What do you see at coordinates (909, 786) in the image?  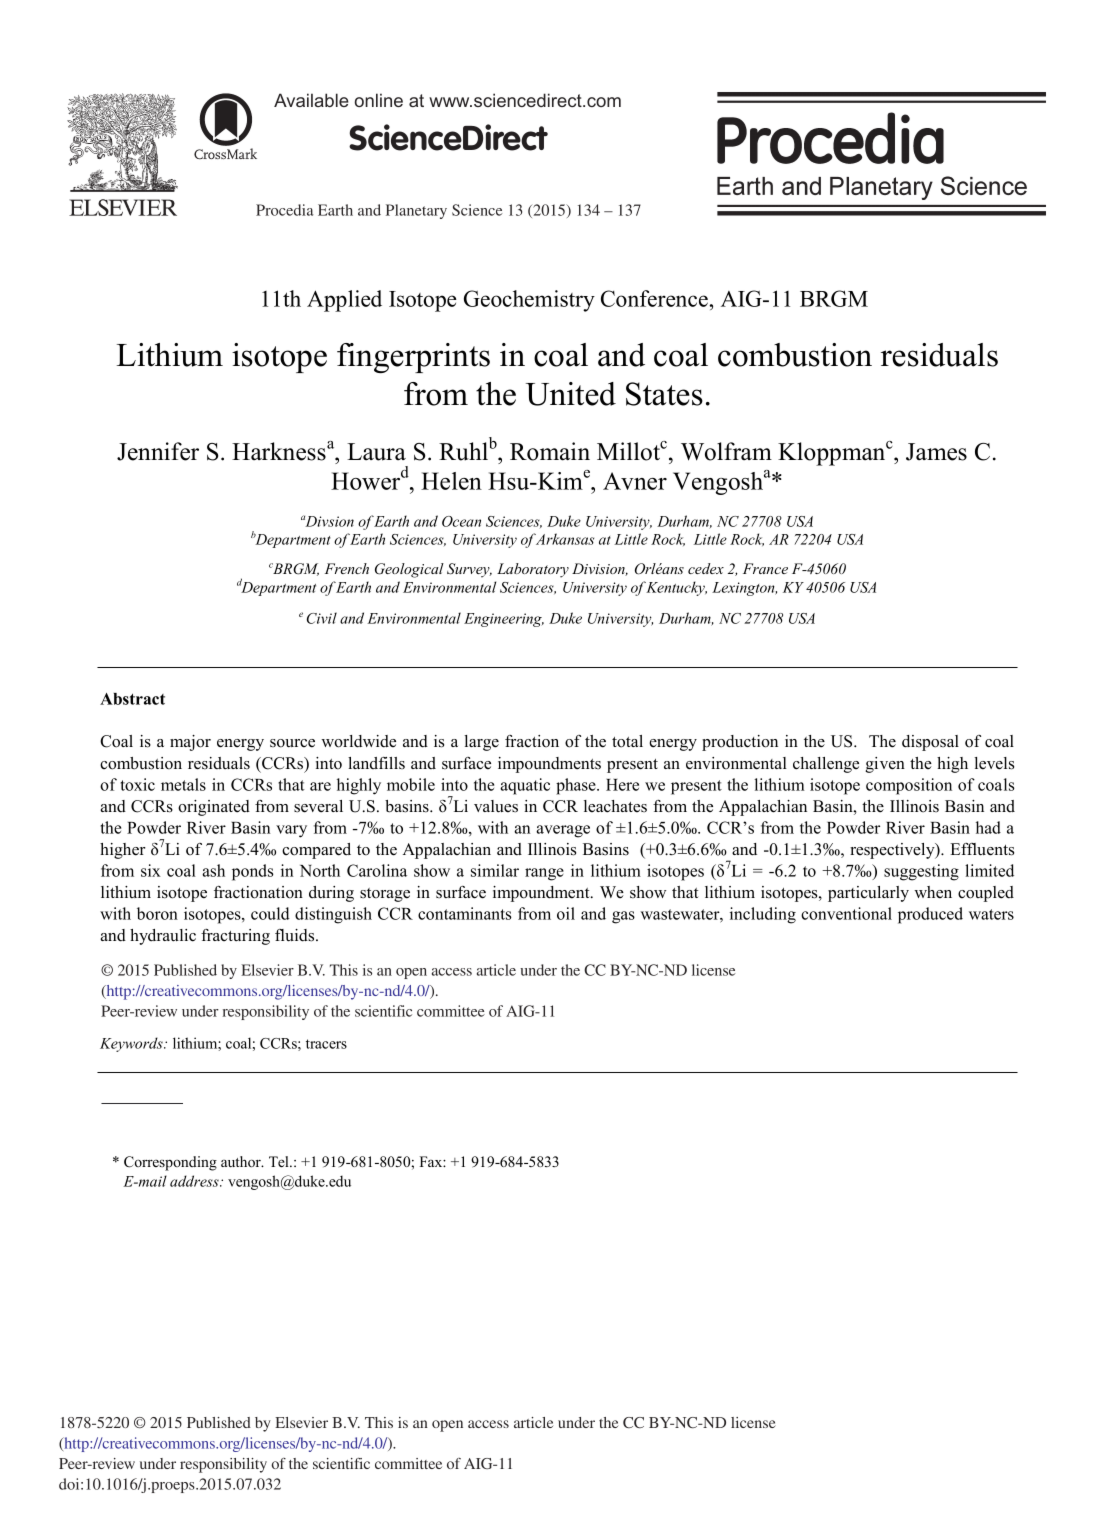 I see `composition` at bounding box center [909, 786].
